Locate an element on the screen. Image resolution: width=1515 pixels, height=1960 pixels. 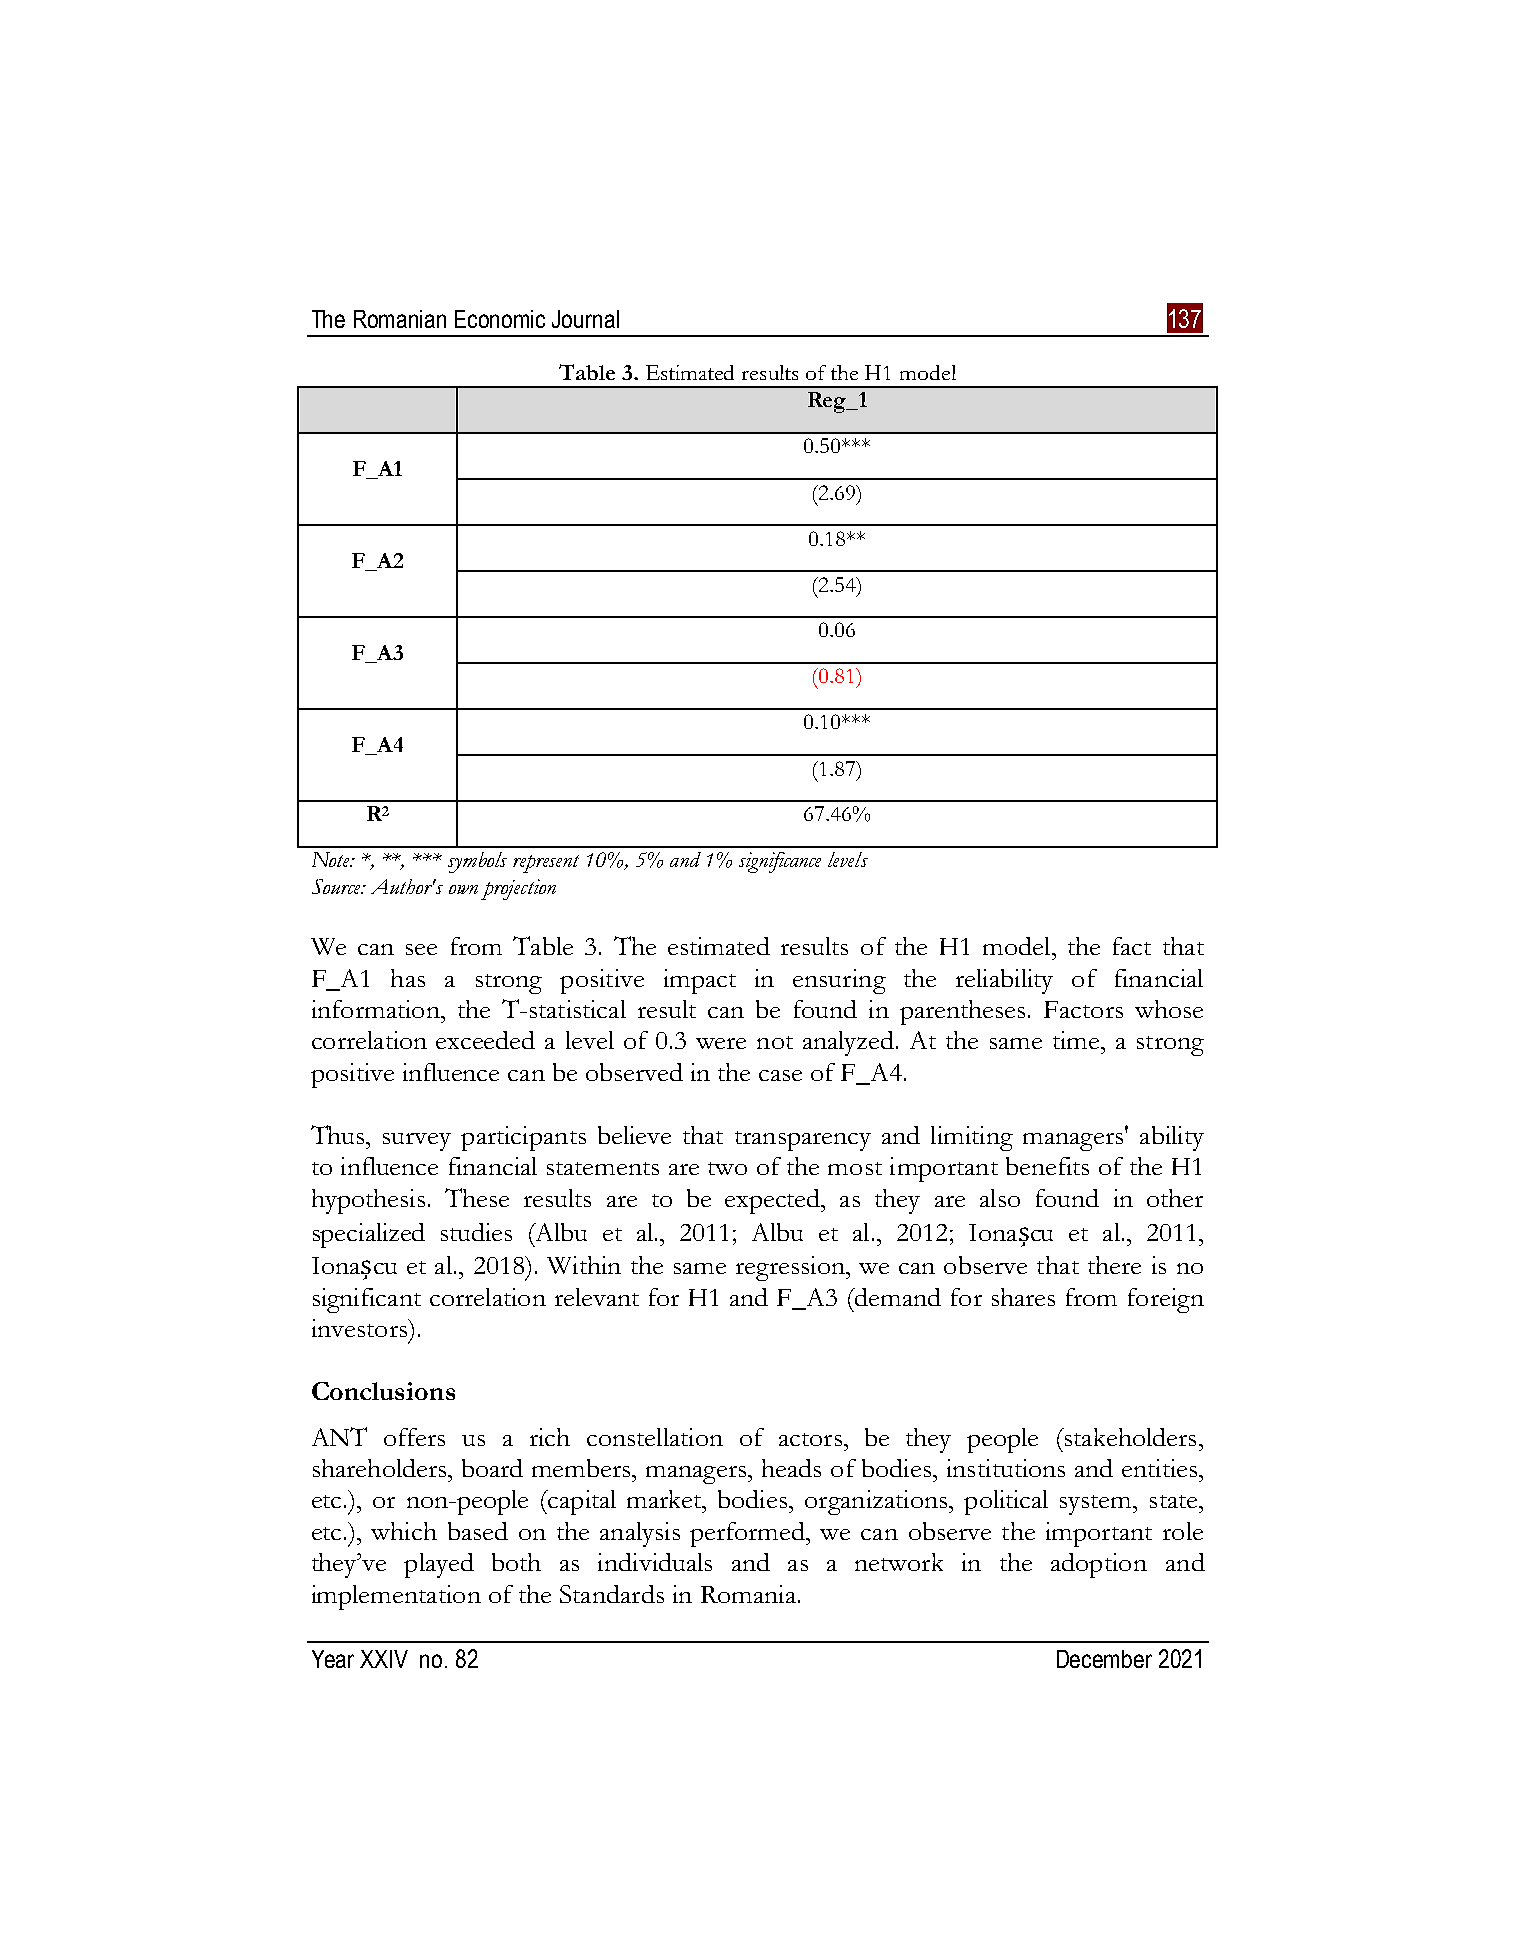
Journal is located at coordinates (585, 319).
